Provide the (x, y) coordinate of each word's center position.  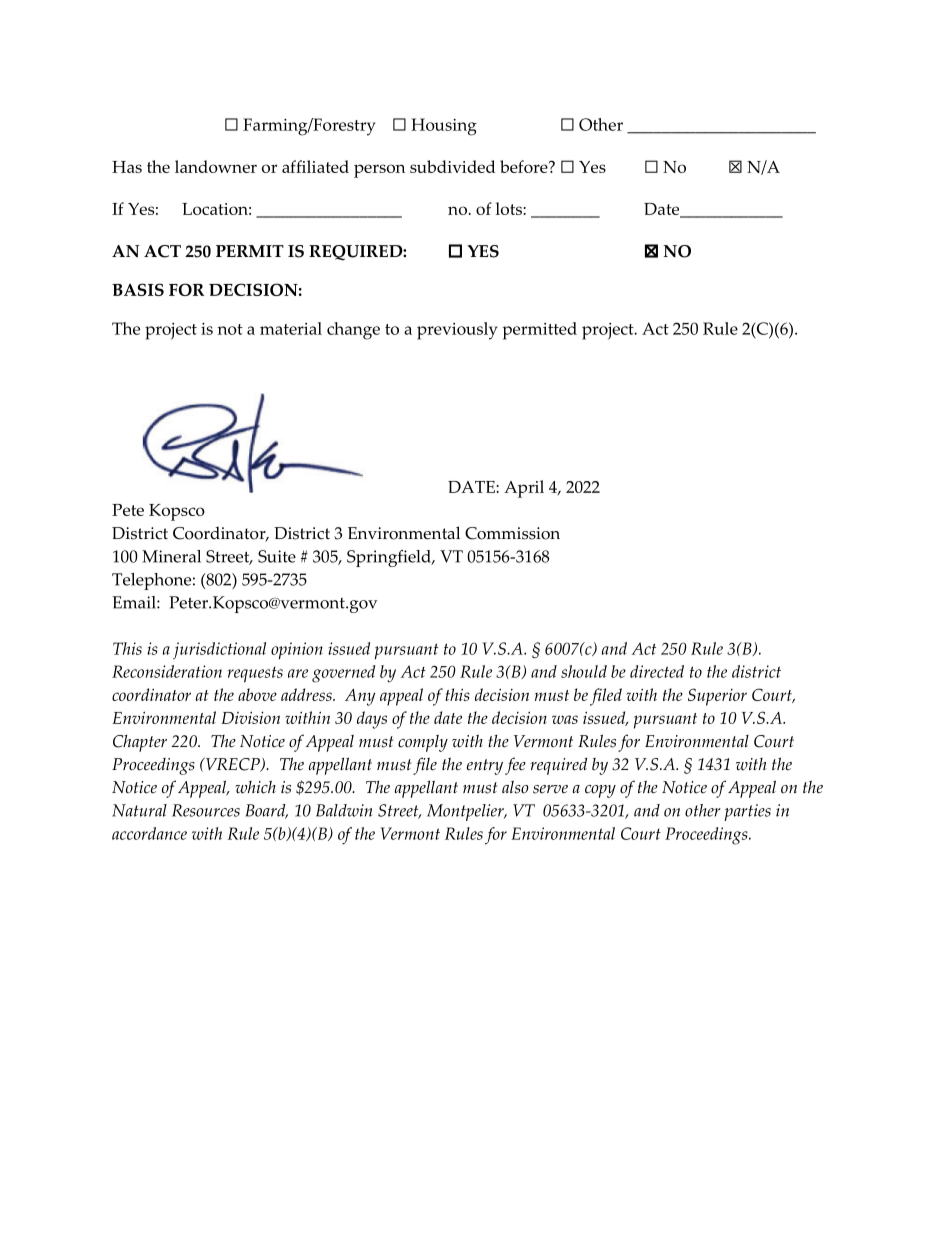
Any (360, 697)
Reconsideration (167, 671)
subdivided (452, 166)
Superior (717, 697)
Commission (512, 533)
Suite (277, 556)
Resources (206, 810)
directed (657, 671)
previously (457, 331)
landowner (216, 166)
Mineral (171, 556)
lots (510, 208)
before (525, 166)
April (524, 489)
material (291, 328)
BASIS (138, 289)
